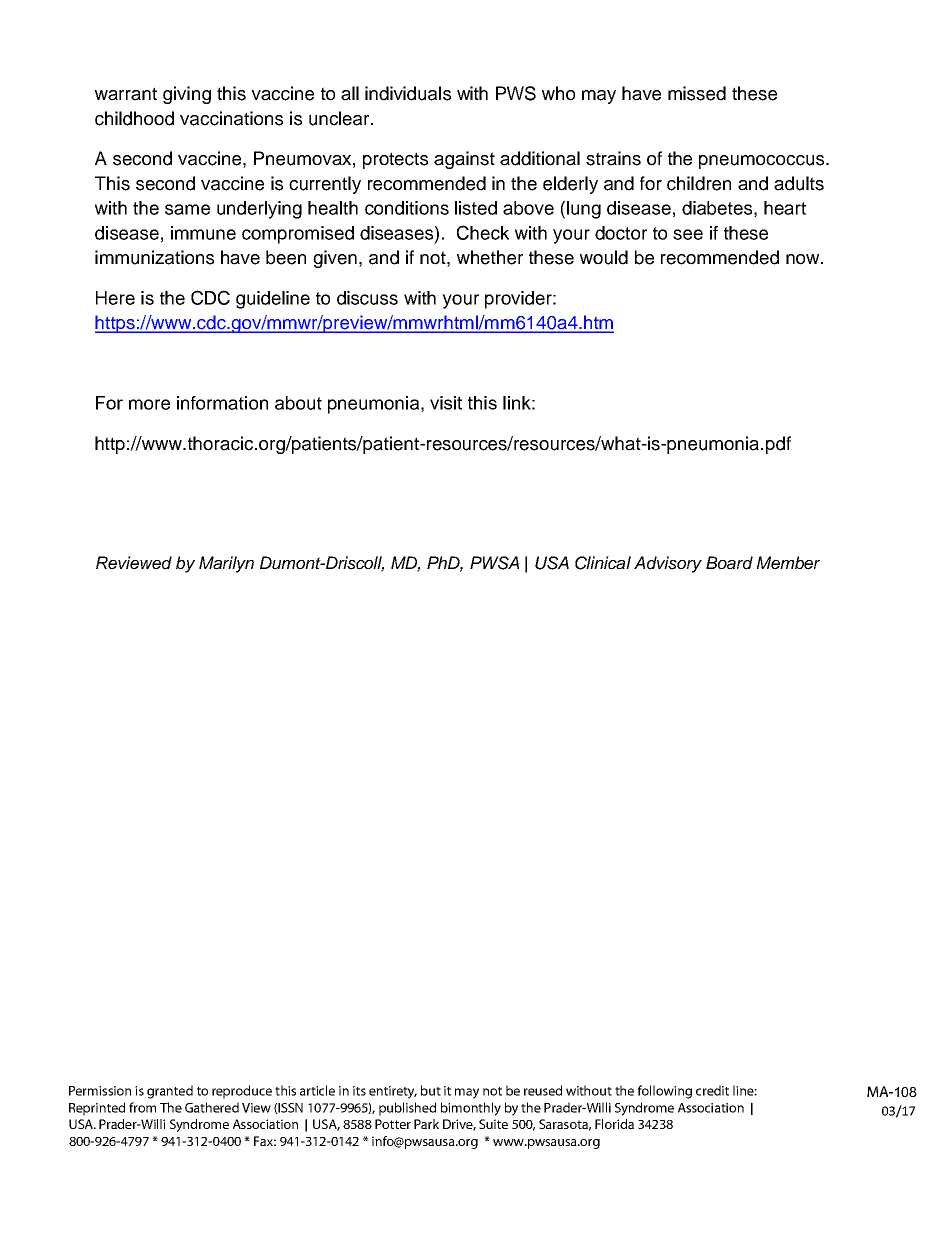 This image has height=1233, width=952. I want to click on but, so click(431, 1090).
